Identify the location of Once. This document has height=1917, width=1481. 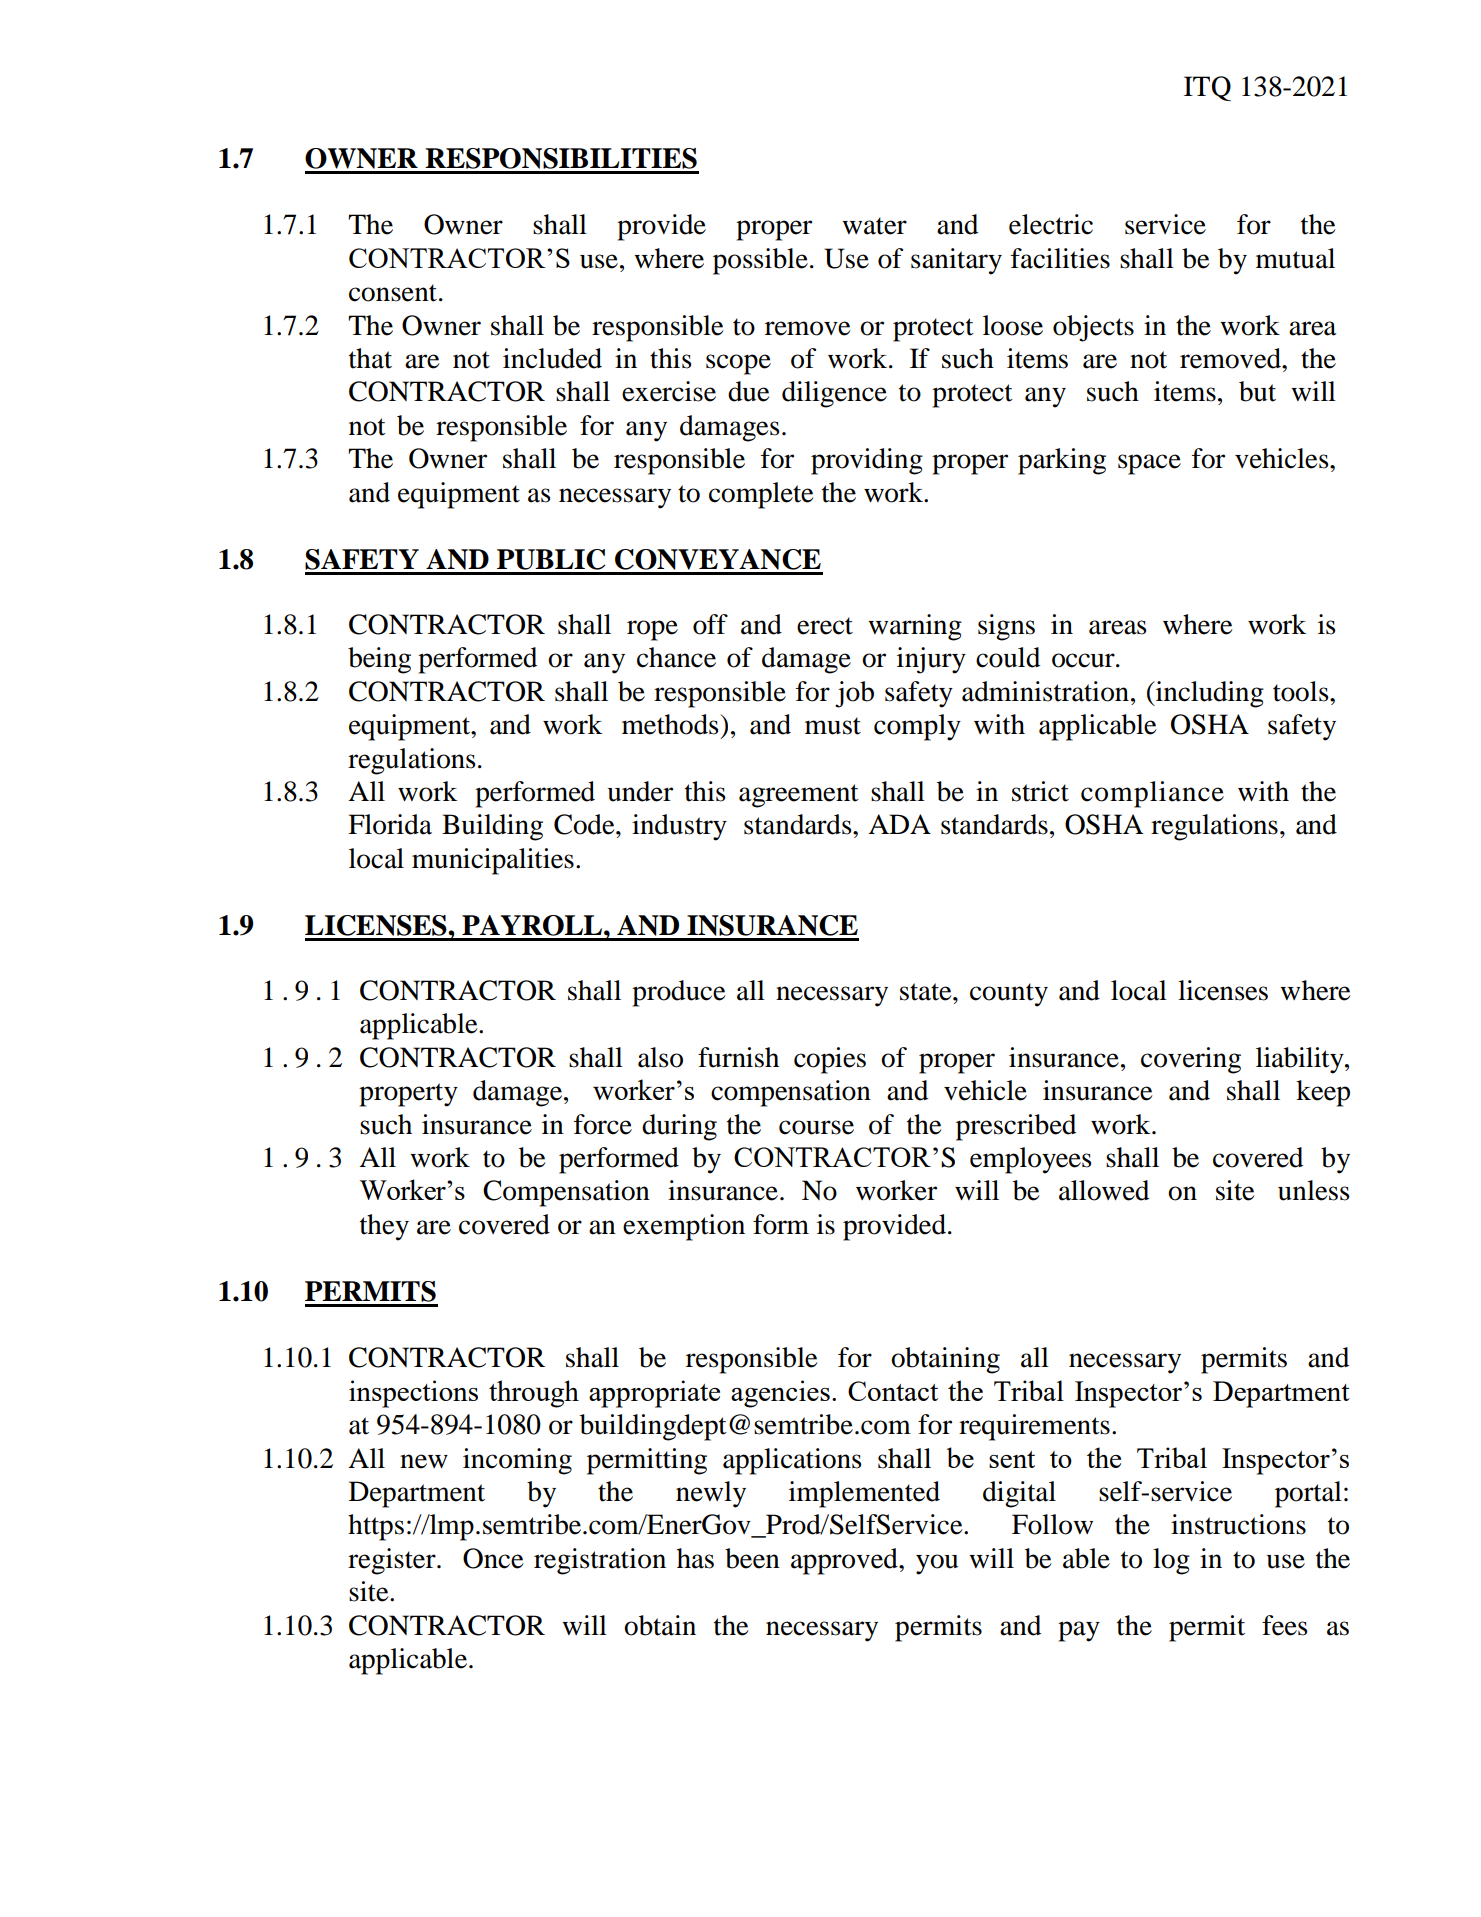
(493, 1558).
